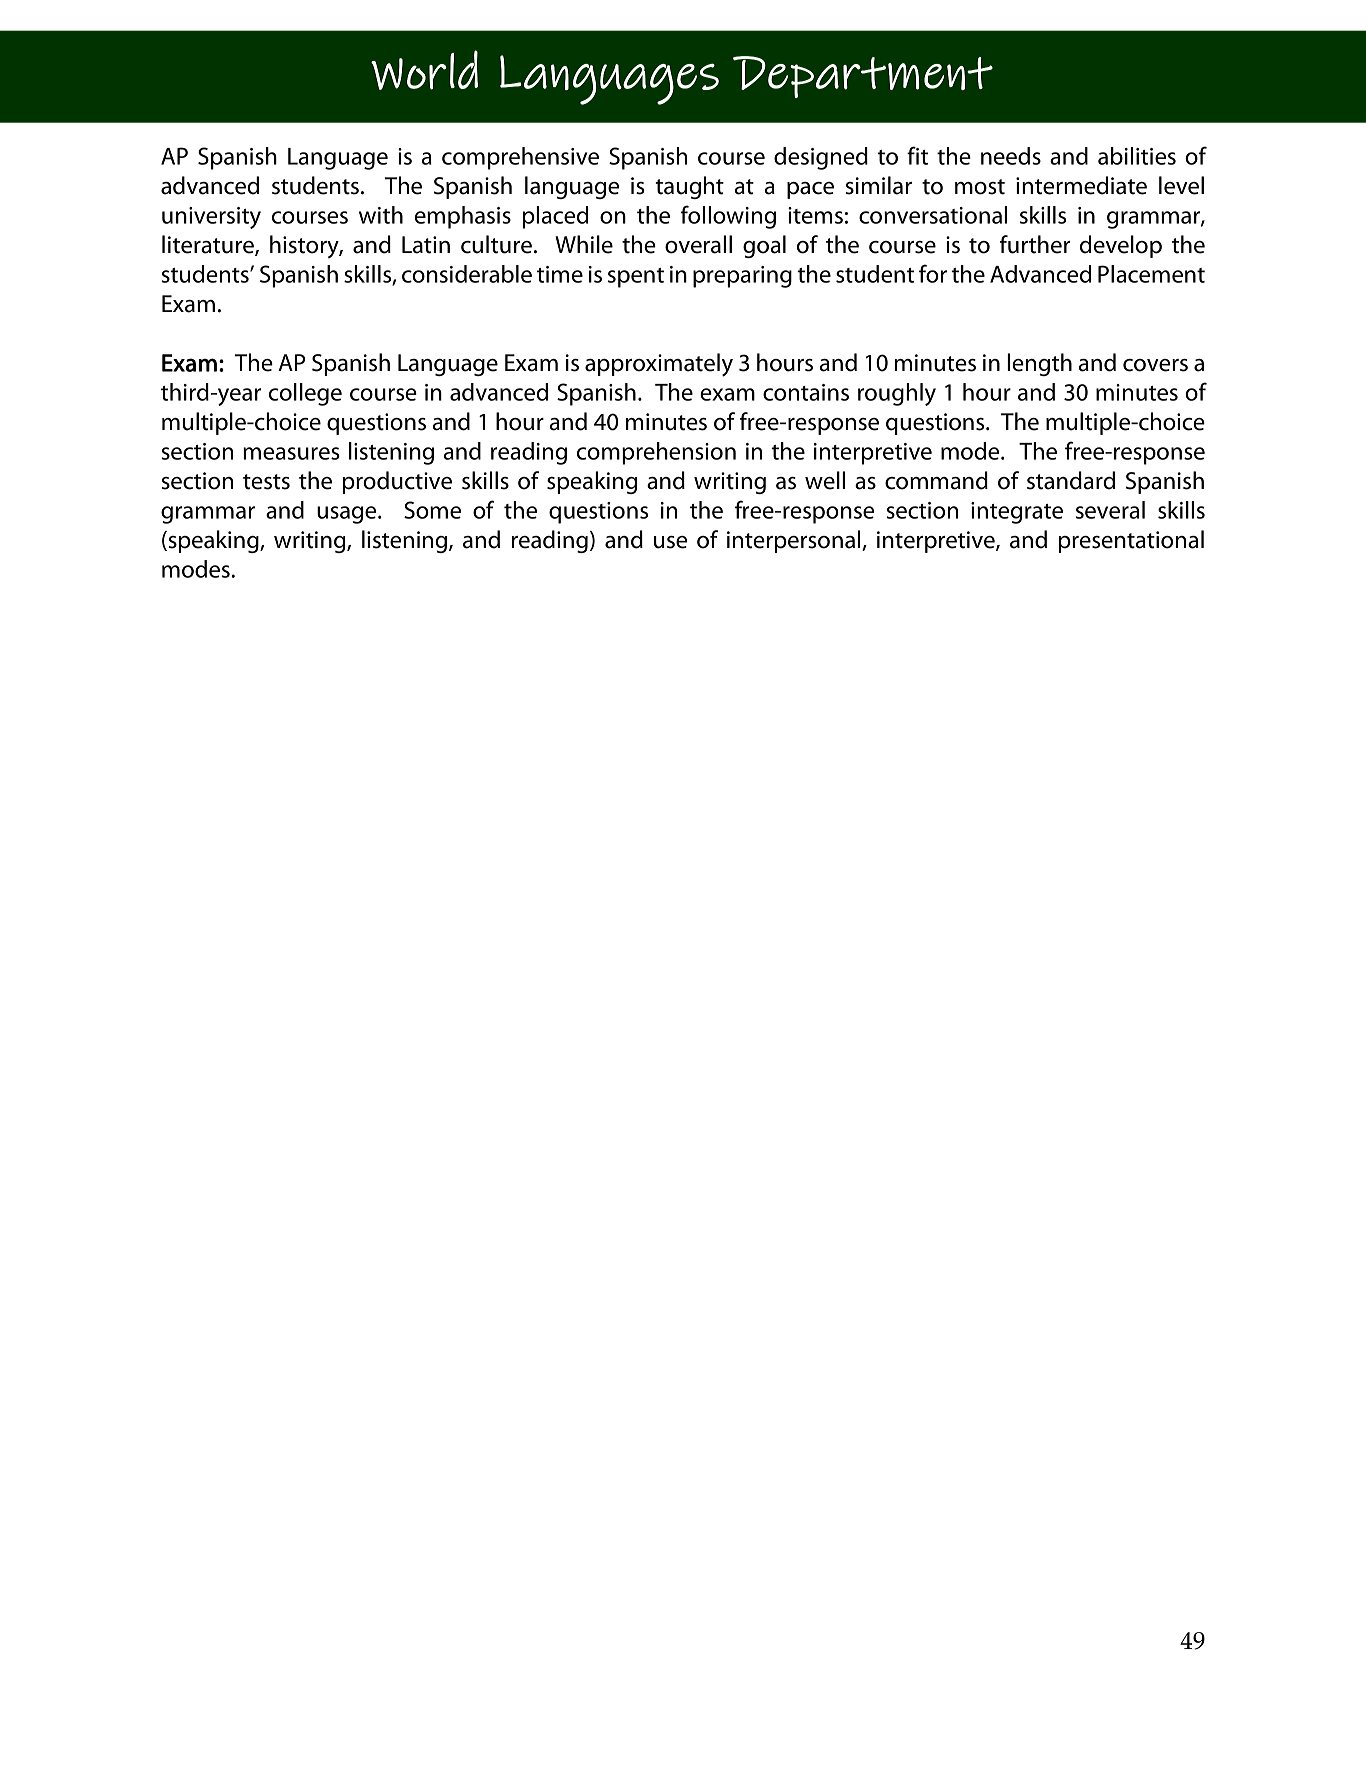 The height and width of the screenshot is (1767, 1366). I want to click on taught, so click(689, 187).
